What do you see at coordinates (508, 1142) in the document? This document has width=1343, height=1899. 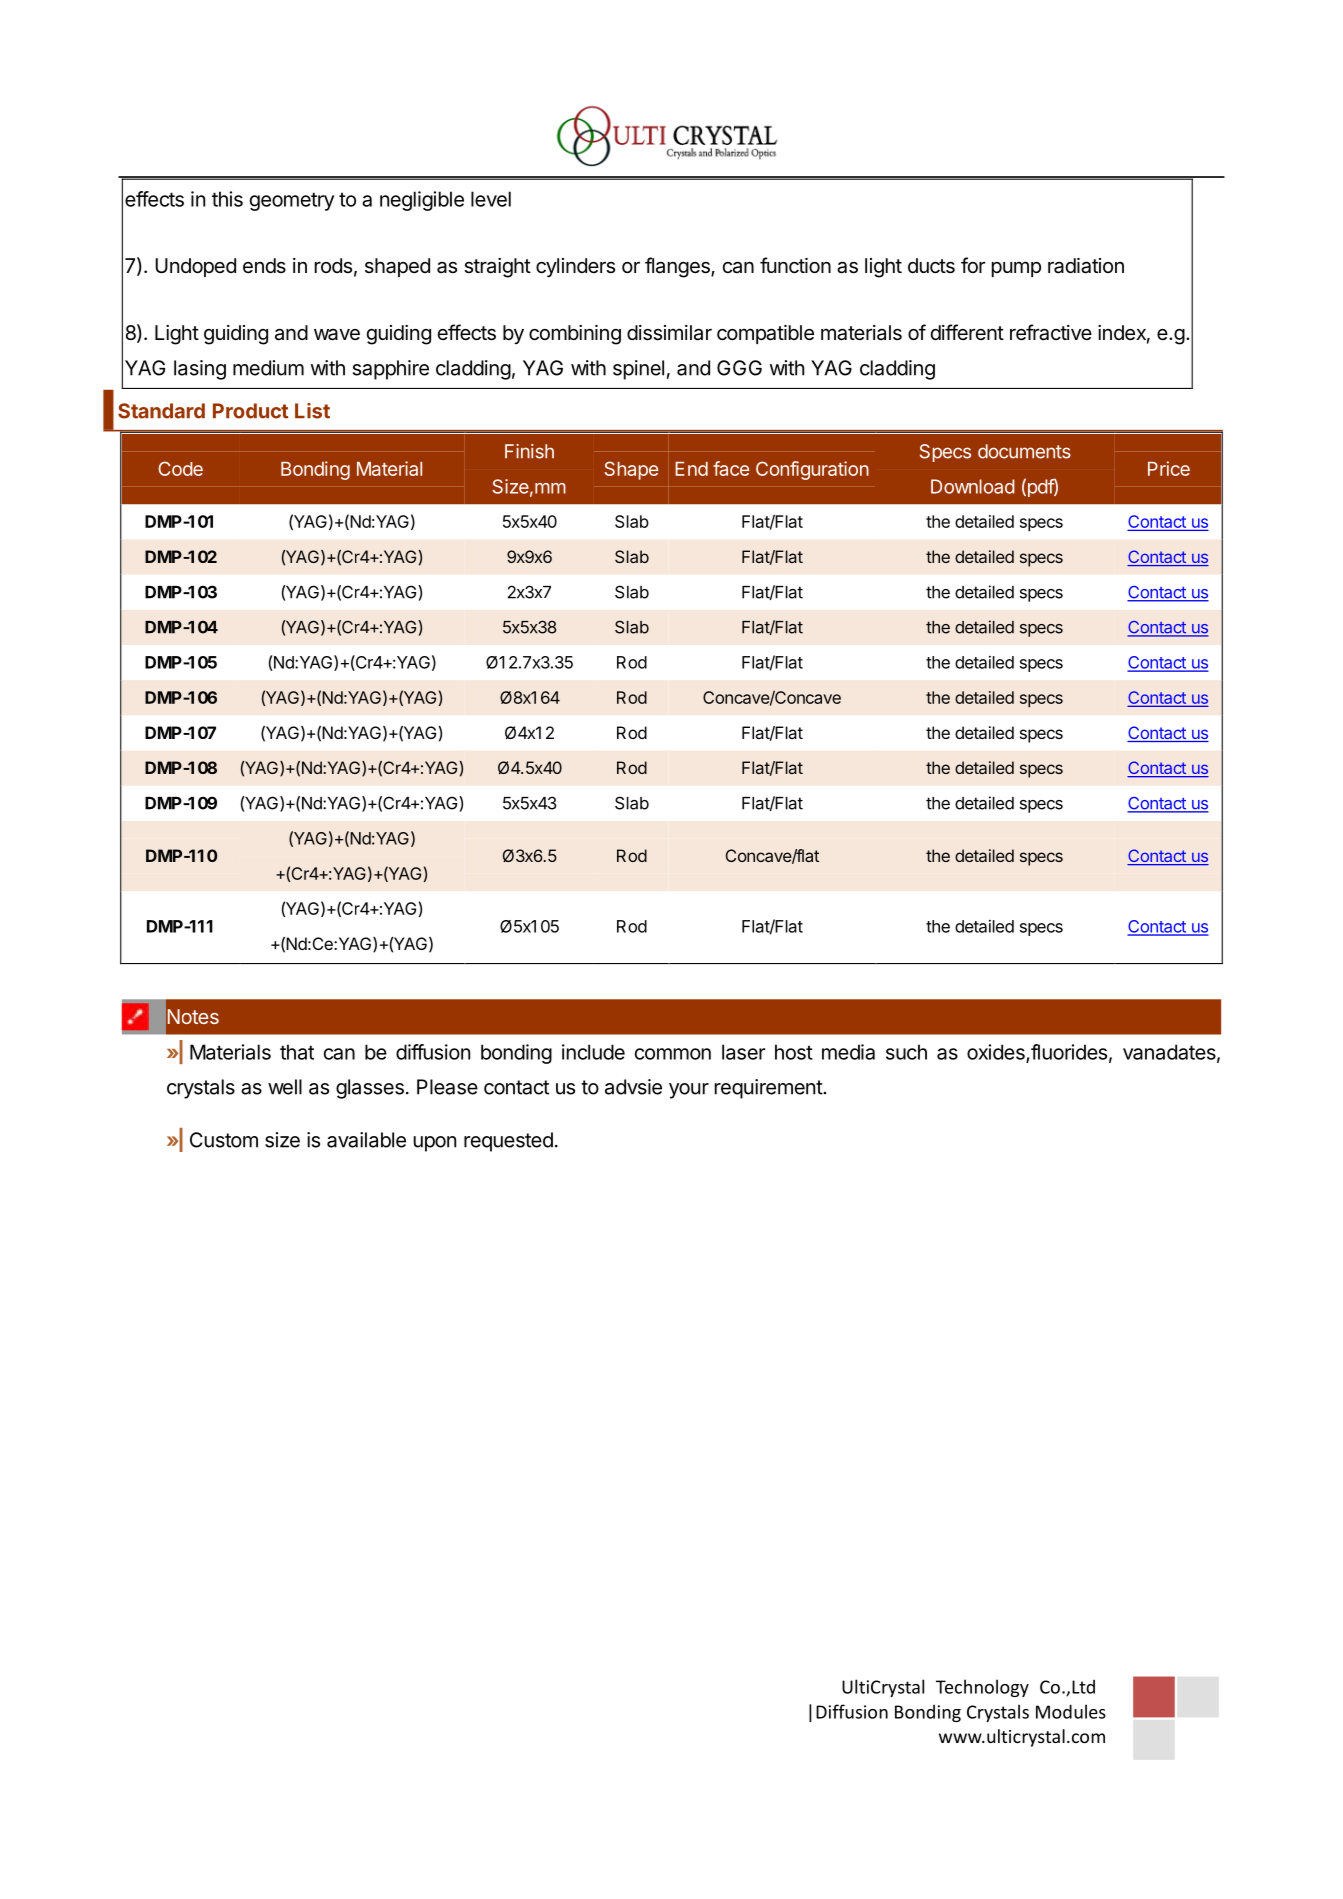 I see `requested` at bounding box center [508, 1142].
